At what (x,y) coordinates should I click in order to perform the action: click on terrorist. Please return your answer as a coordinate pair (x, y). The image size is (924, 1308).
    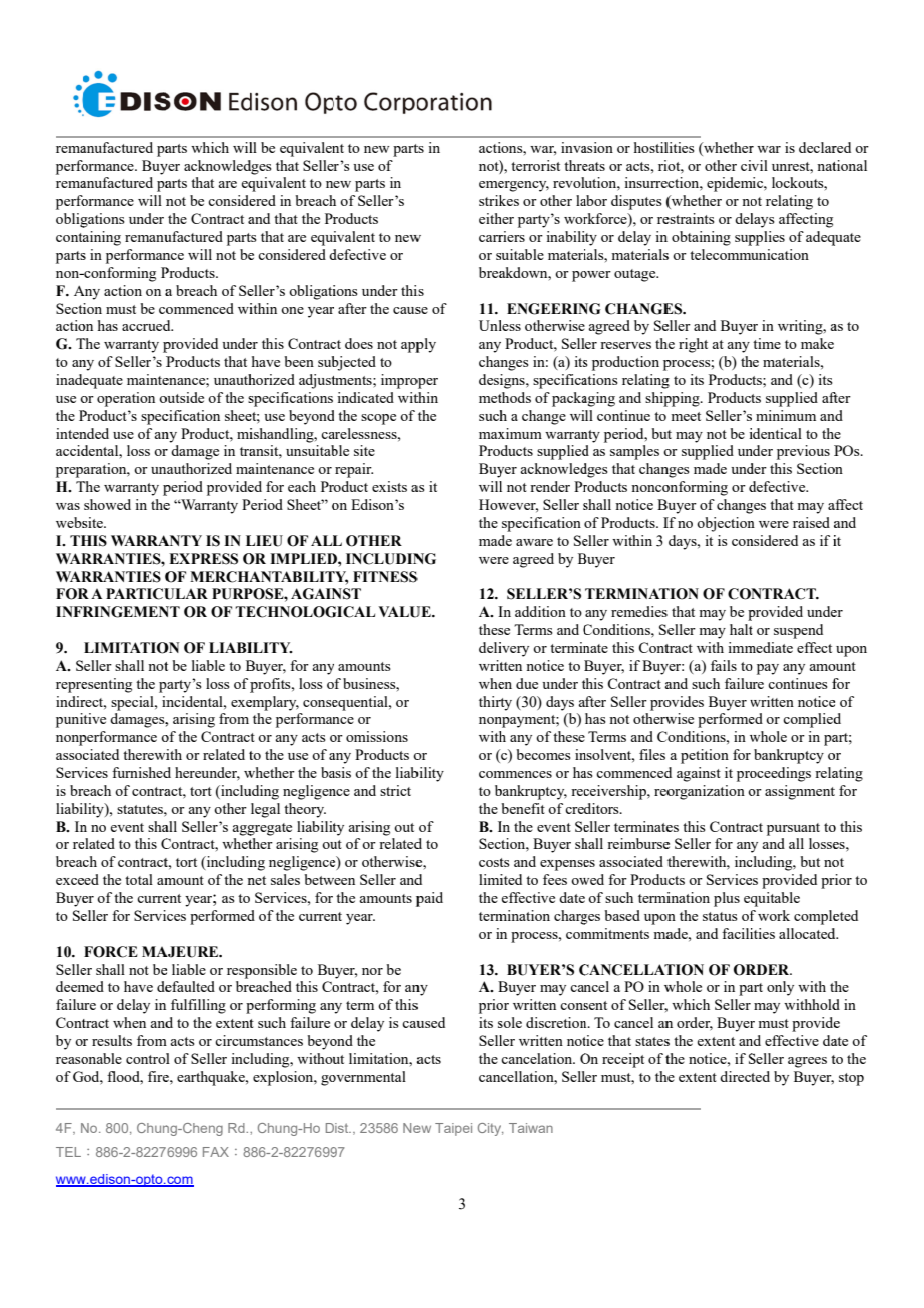
    Looking at the image, I should click on (535, 165).
